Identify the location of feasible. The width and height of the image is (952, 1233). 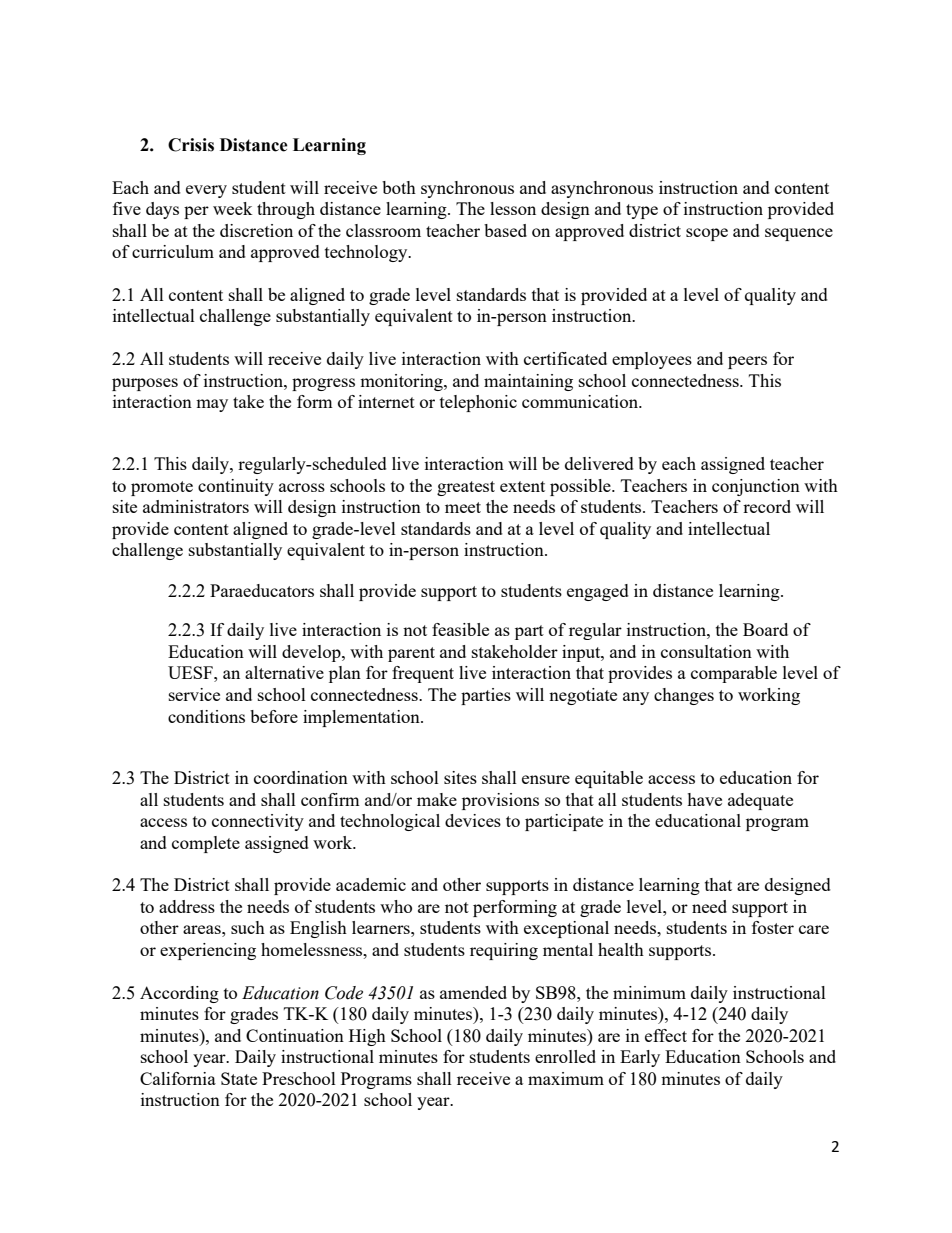
(460, 629).
